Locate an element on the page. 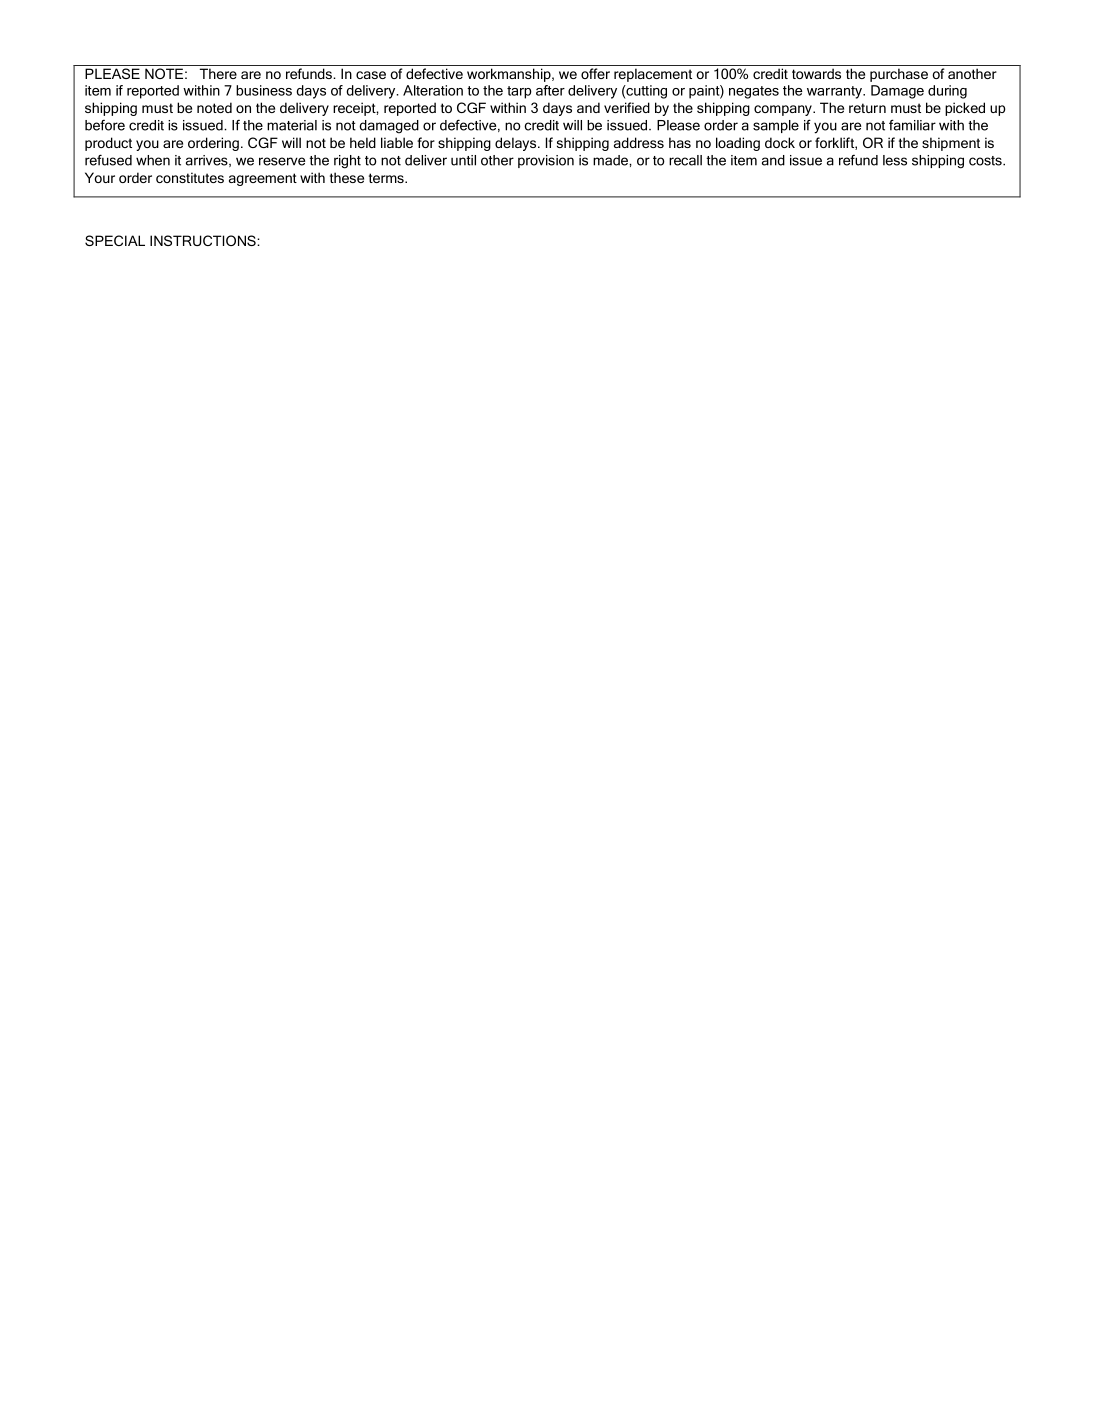  less is located at coordinates (895, 160).
